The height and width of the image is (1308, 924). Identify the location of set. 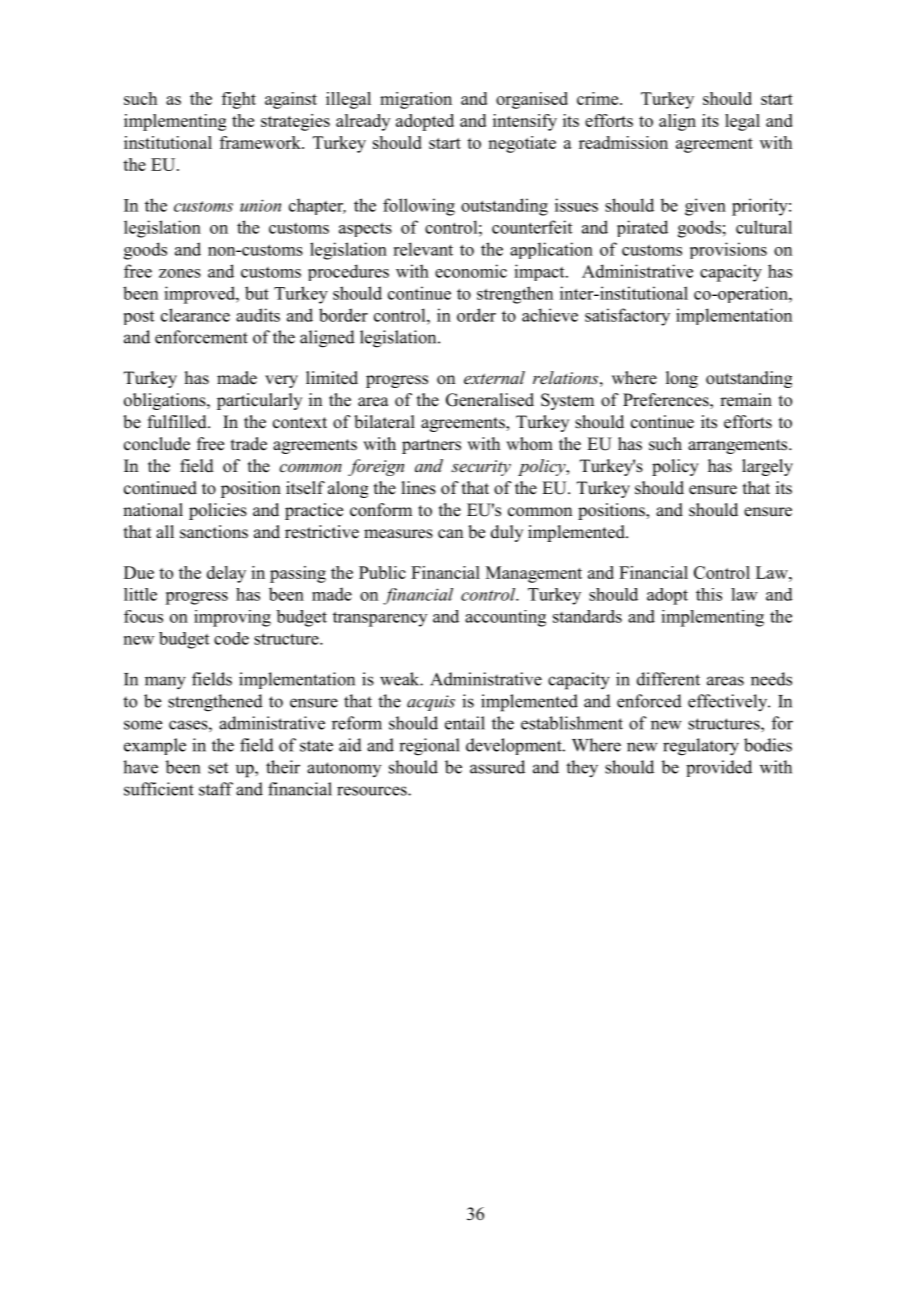
(218, 768).
